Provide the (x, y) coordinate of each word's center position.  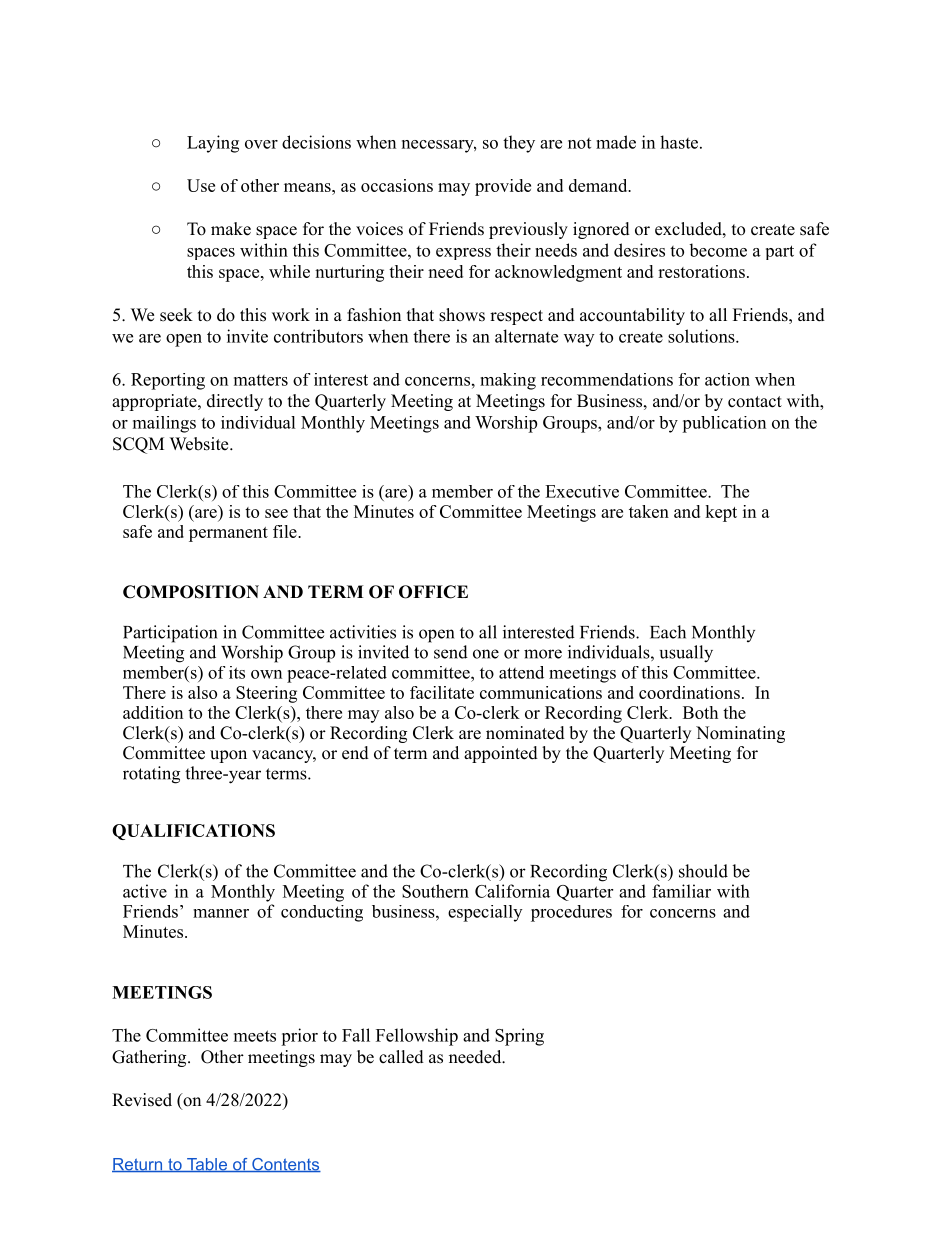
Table (207, 1165)
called (401, 1057)
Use (201, 185)
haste (679, 142)
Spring (519, 1037)
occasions (397, 185)
